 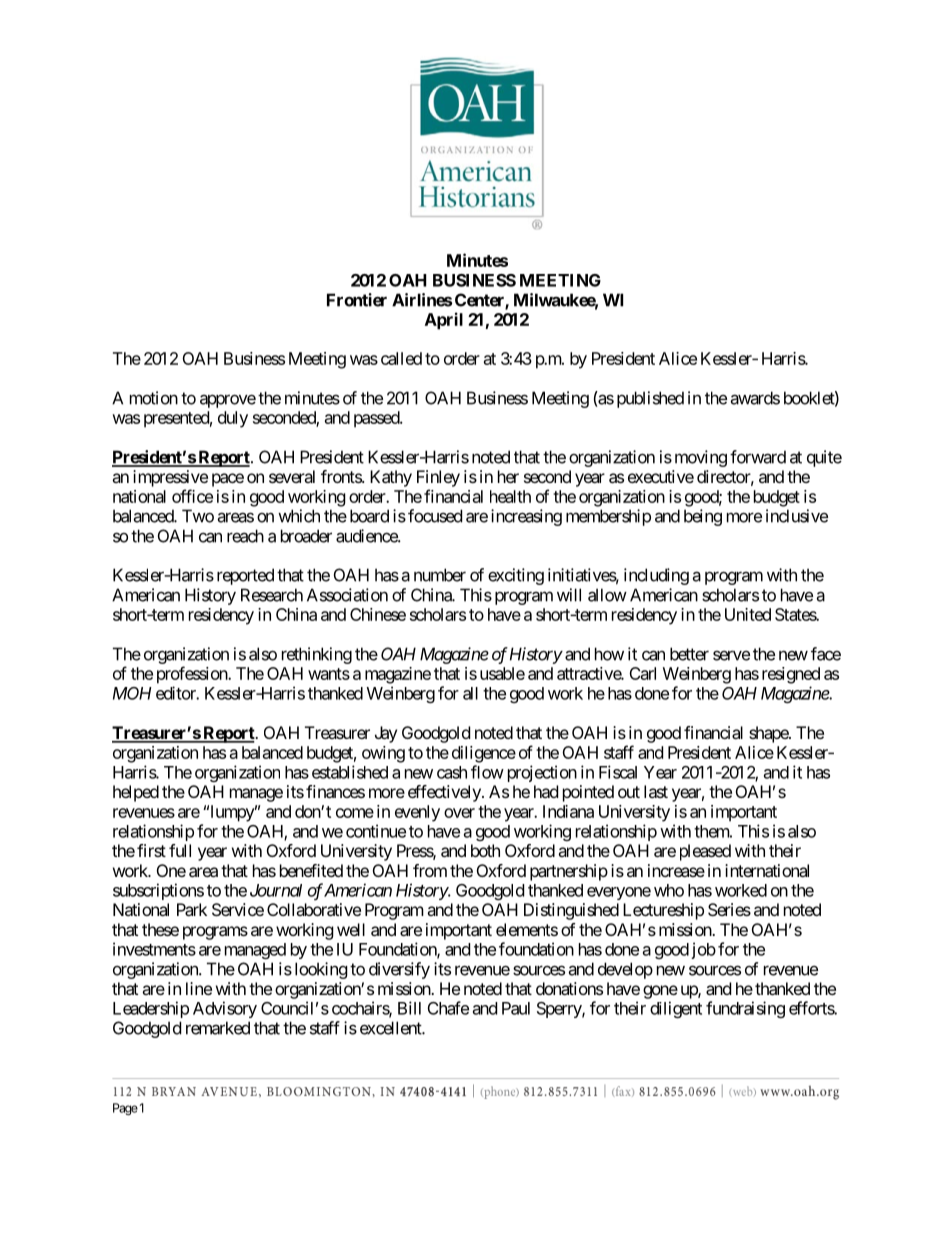 I want to click on being, so click(x=703, y=517).
